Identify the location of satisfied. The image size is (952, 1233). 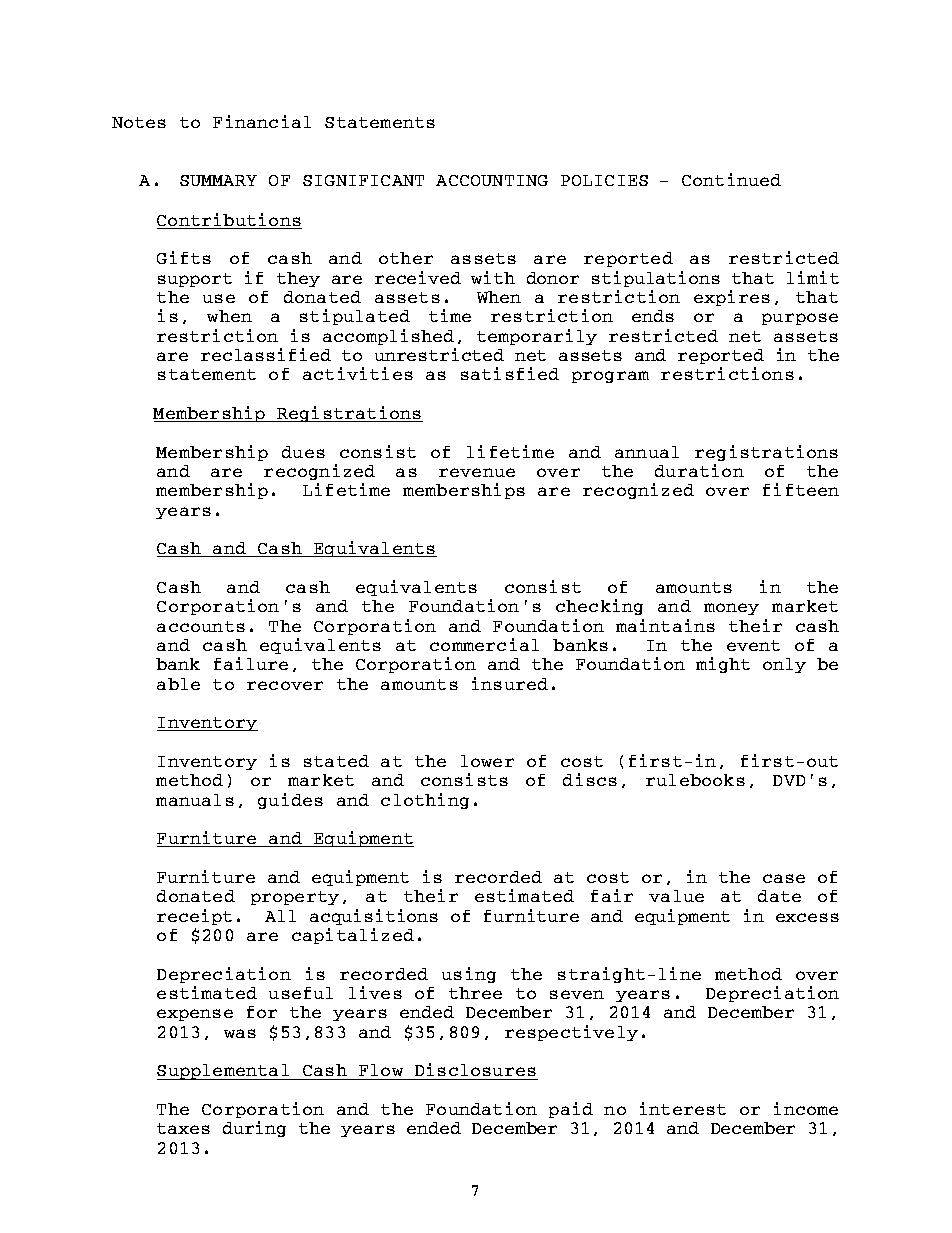
(510, 373).
